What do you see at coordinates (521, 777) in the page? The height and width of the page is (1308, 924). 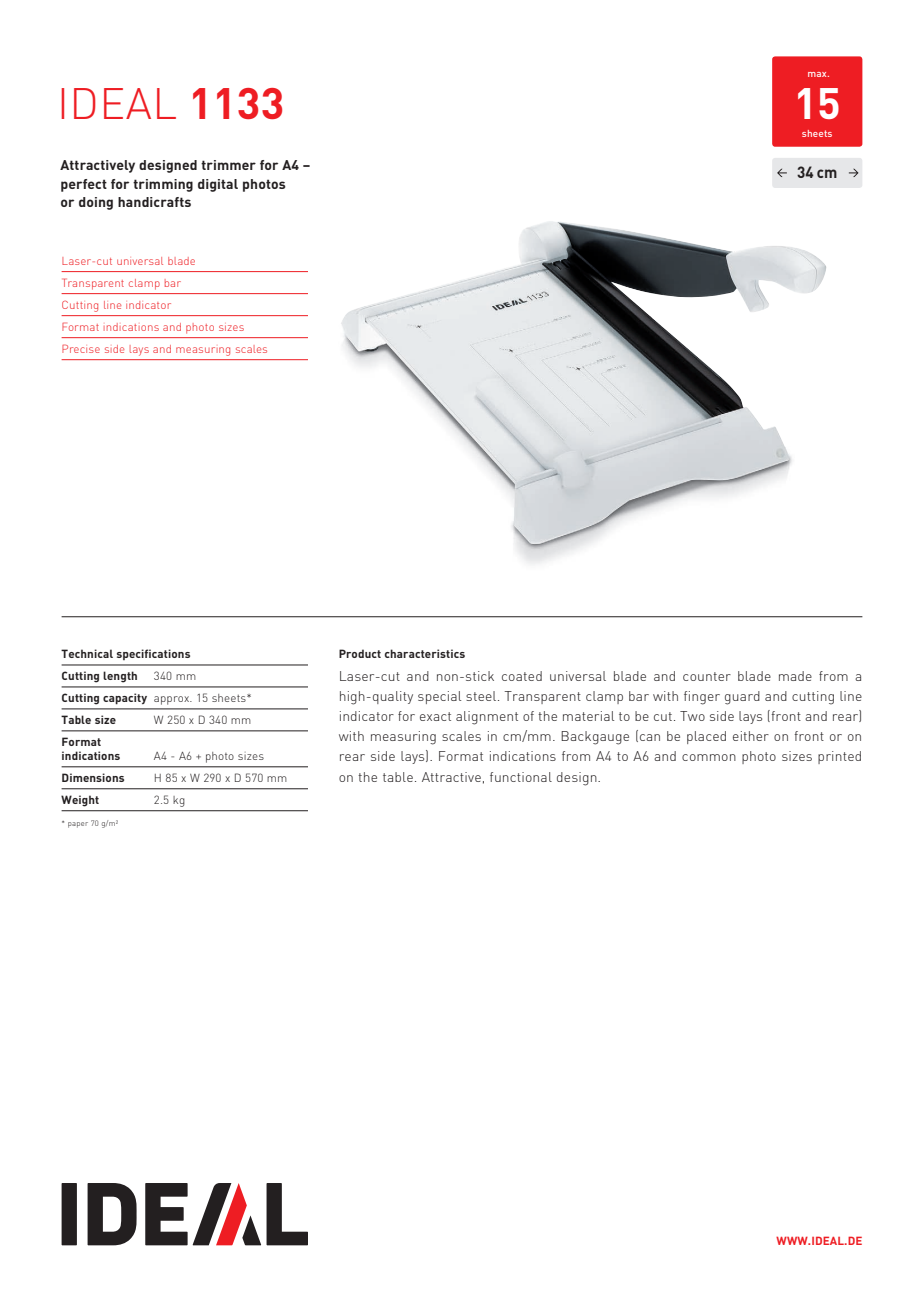 I see `functional` at bounding box center [521, 777].
